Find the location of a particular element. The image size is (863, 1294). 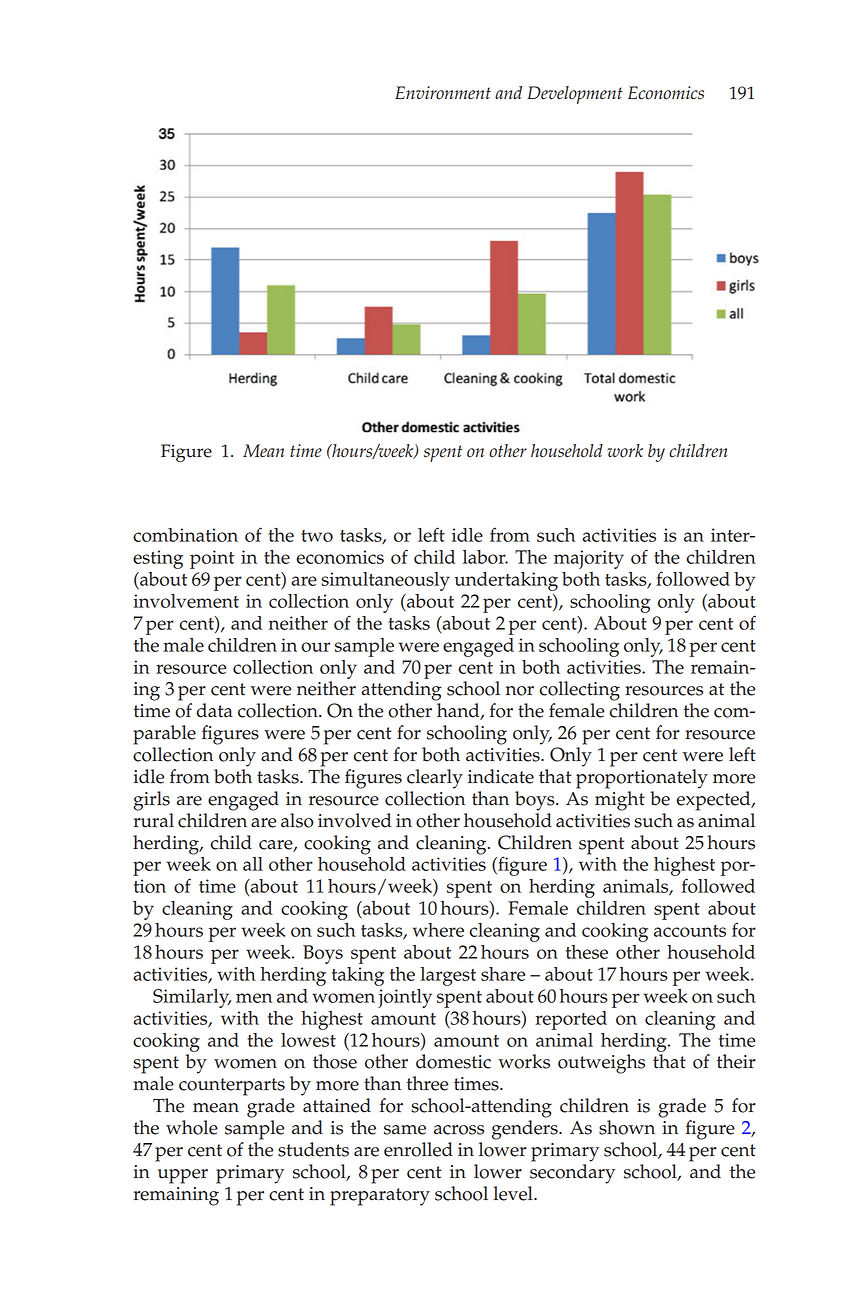

two is located at coordinates (317, 536).
